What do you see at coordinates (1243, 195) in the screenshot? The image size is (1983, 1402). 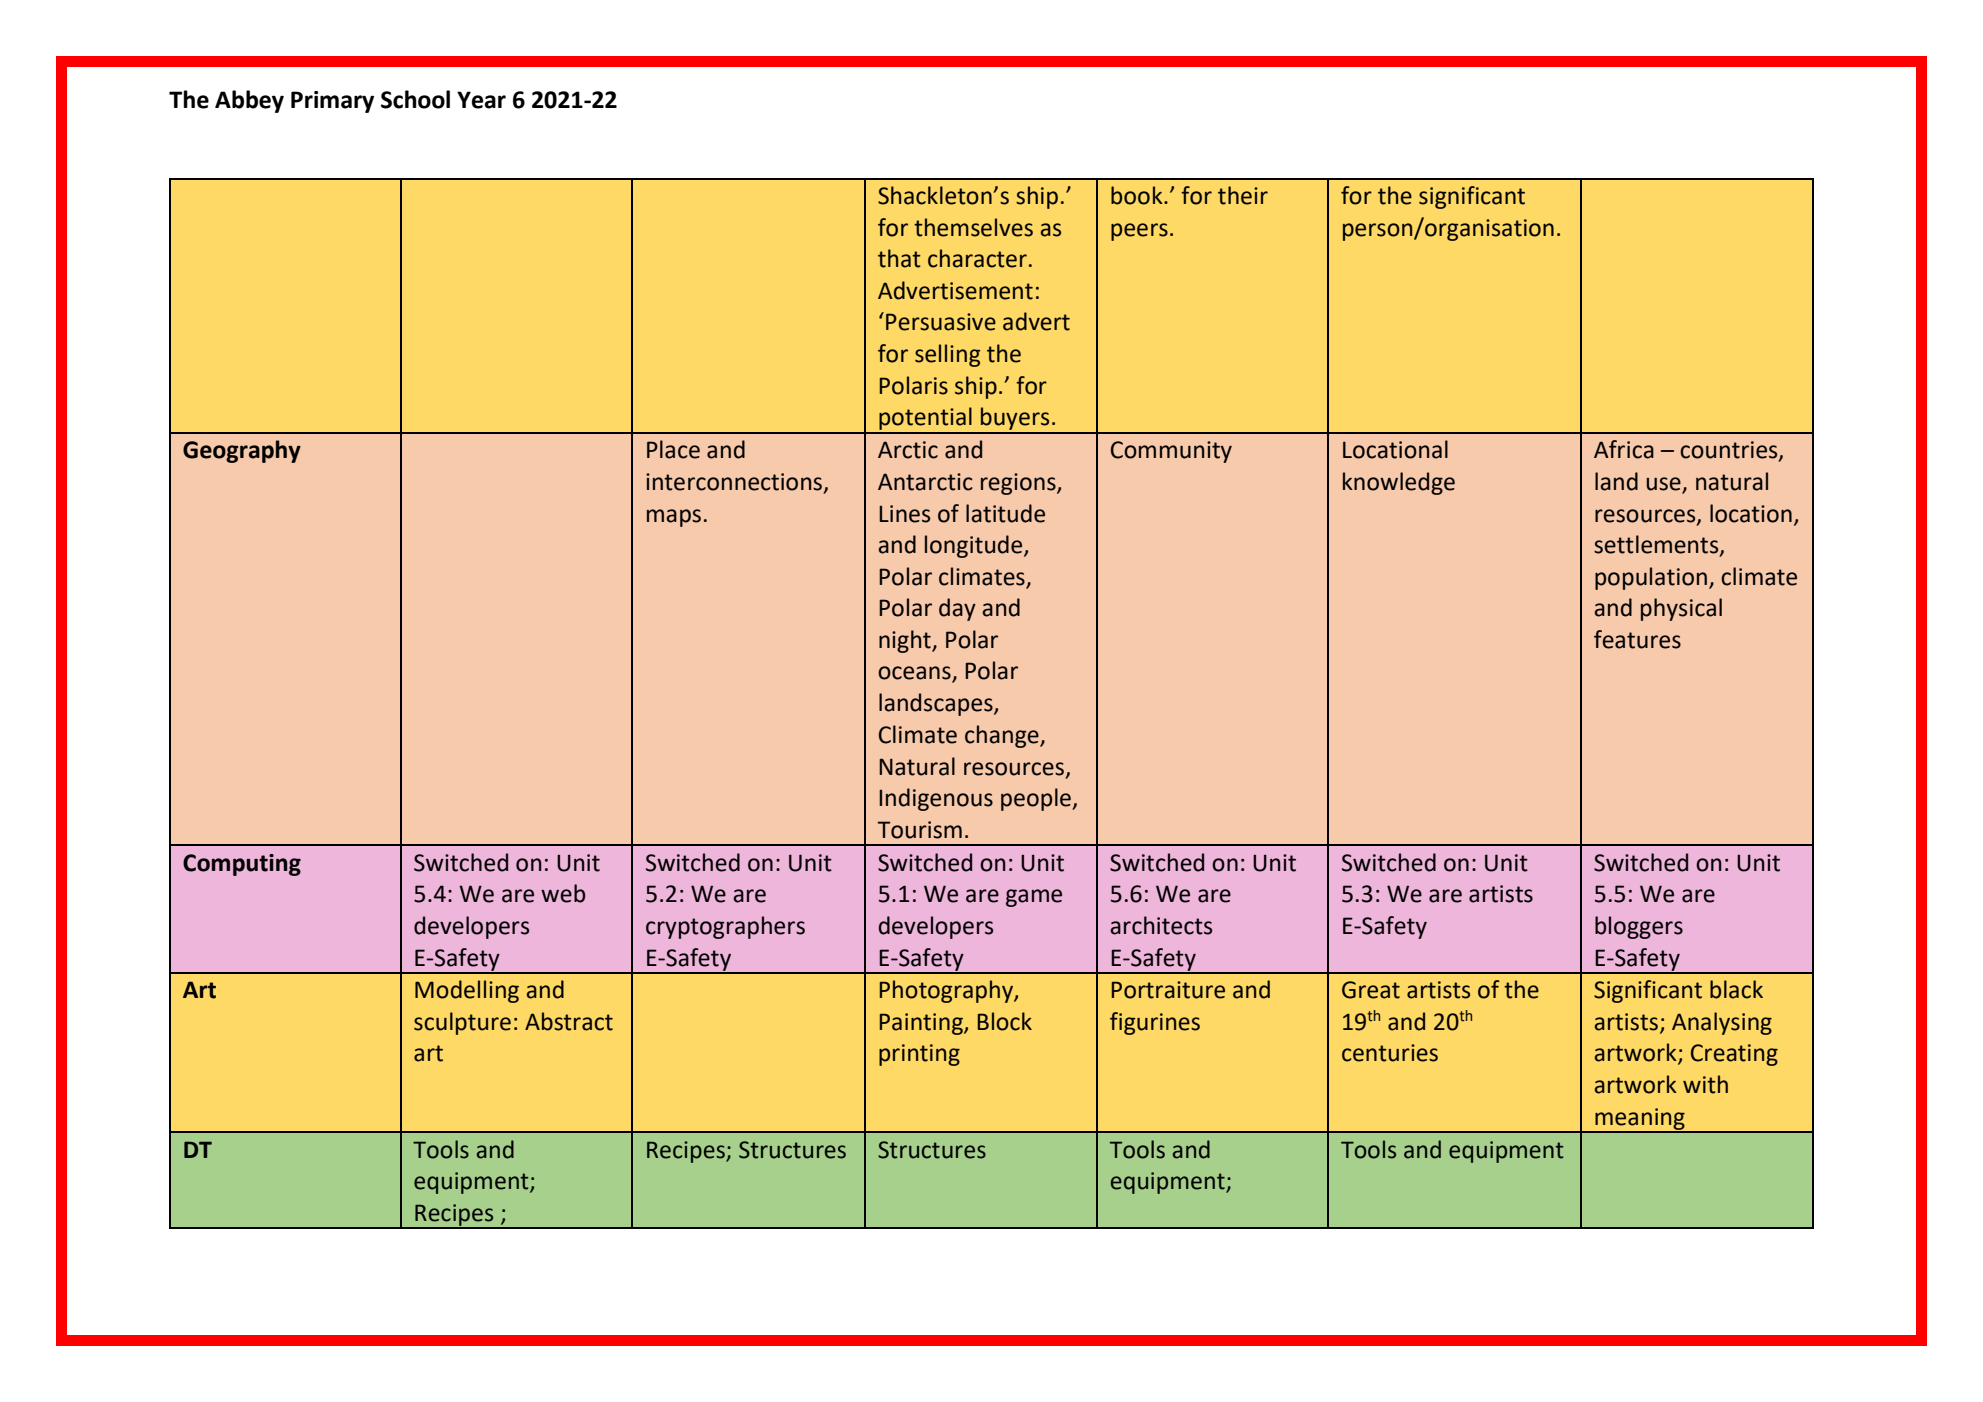 I see `their` at bounding box center [1243, 195].
